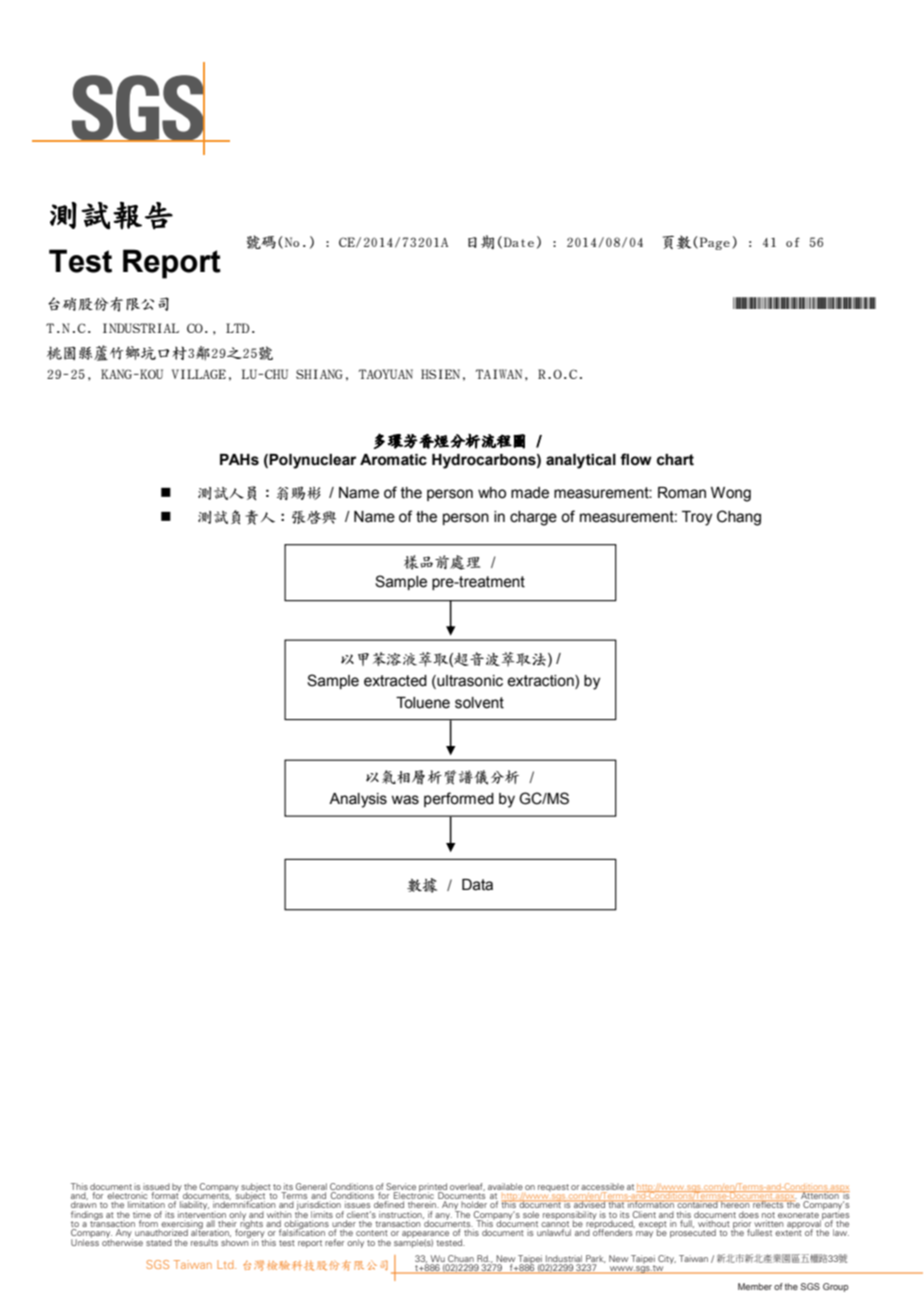 The width and height of the screenshot is (924, 1308). Describe the element at coordinates (469, 681) in the screenshot. I see `ultrasonic` at that location.
